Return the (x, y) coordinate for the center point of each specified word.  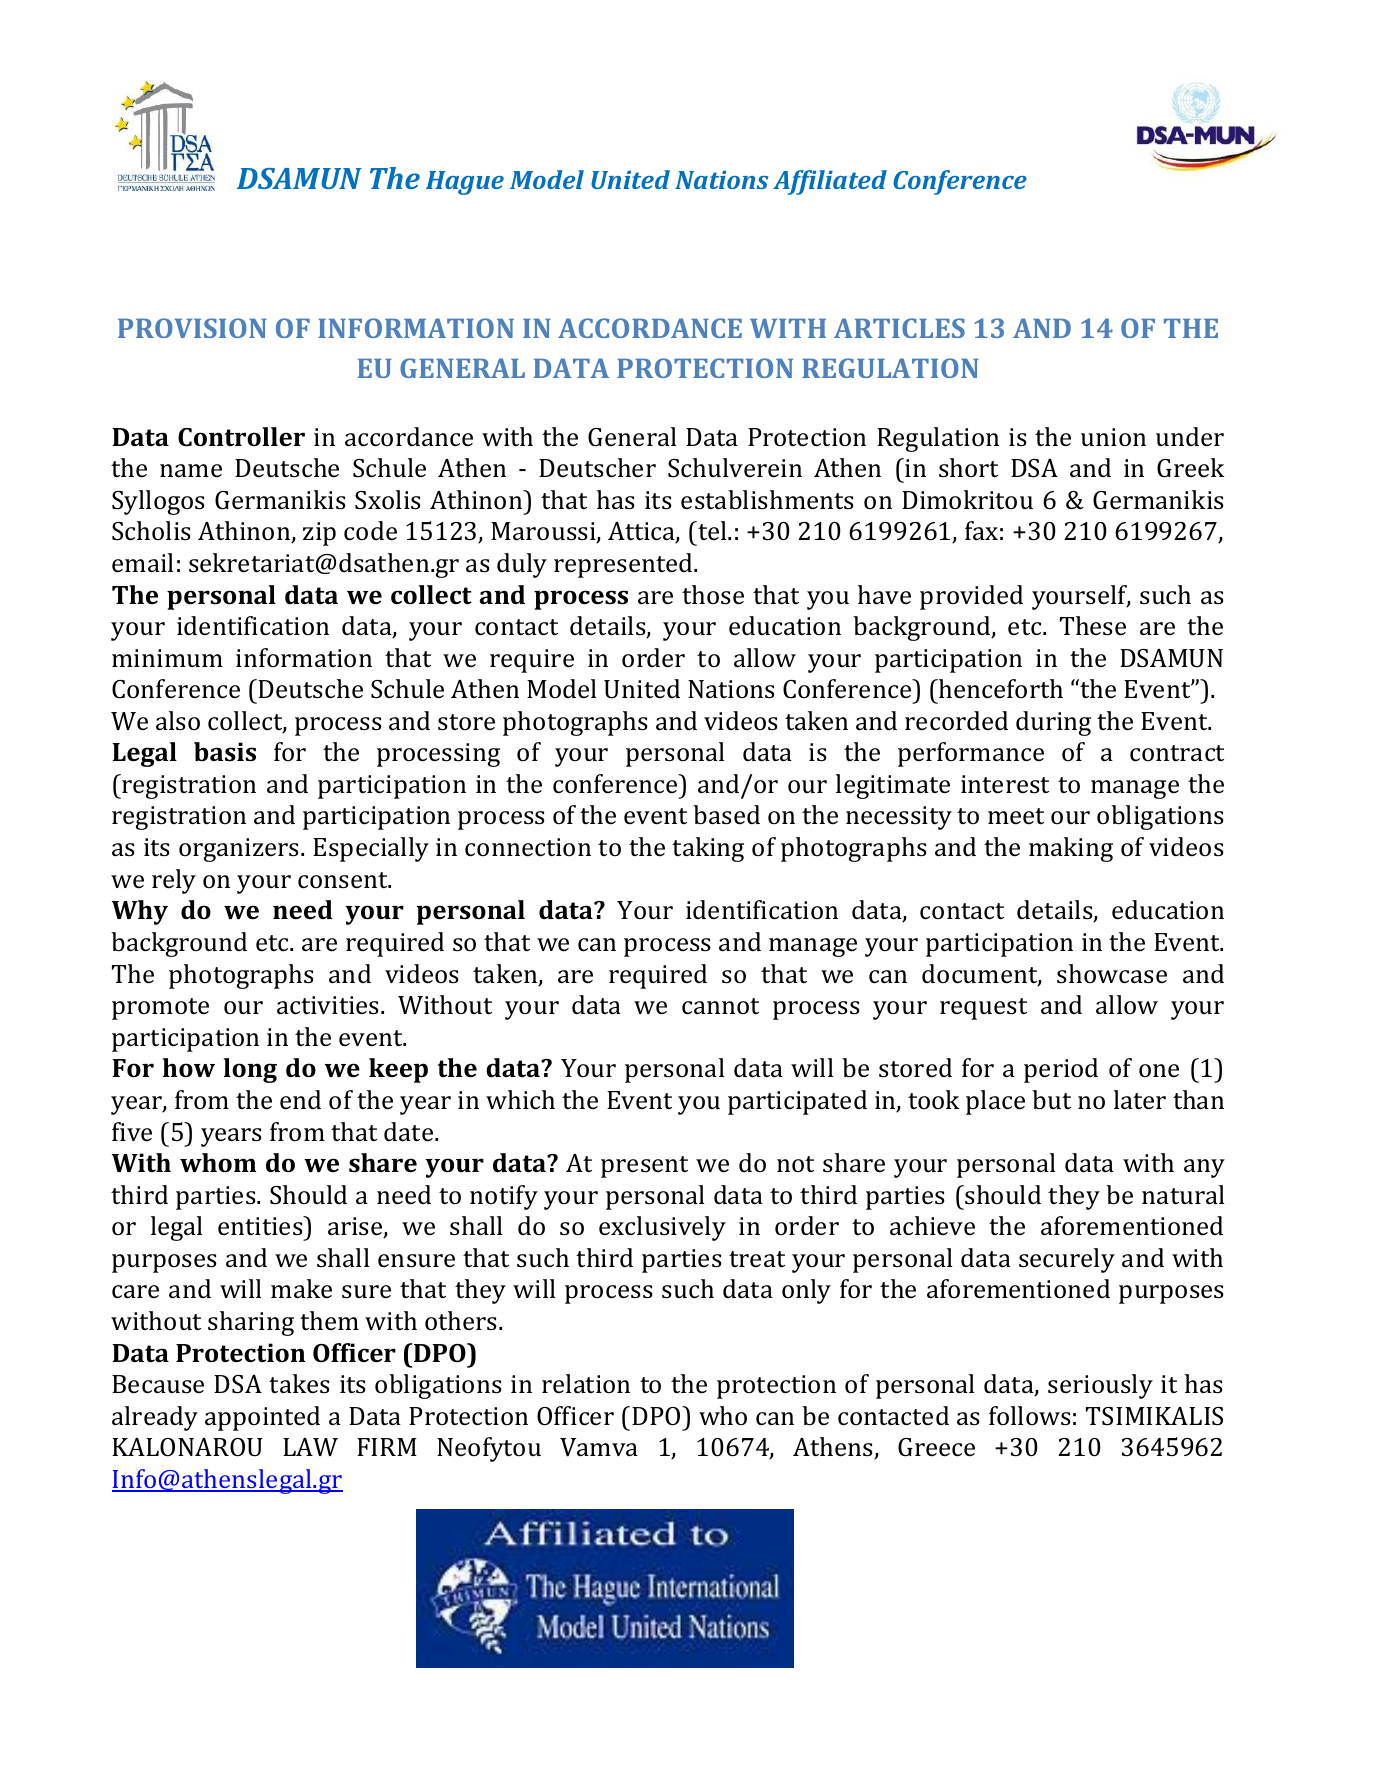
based (726, 815)
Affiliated (830, 182)
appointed (262, 1418)
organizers (239, 850)
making (1071, 849)
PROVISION (192, 328)
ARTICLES (899, 328)
